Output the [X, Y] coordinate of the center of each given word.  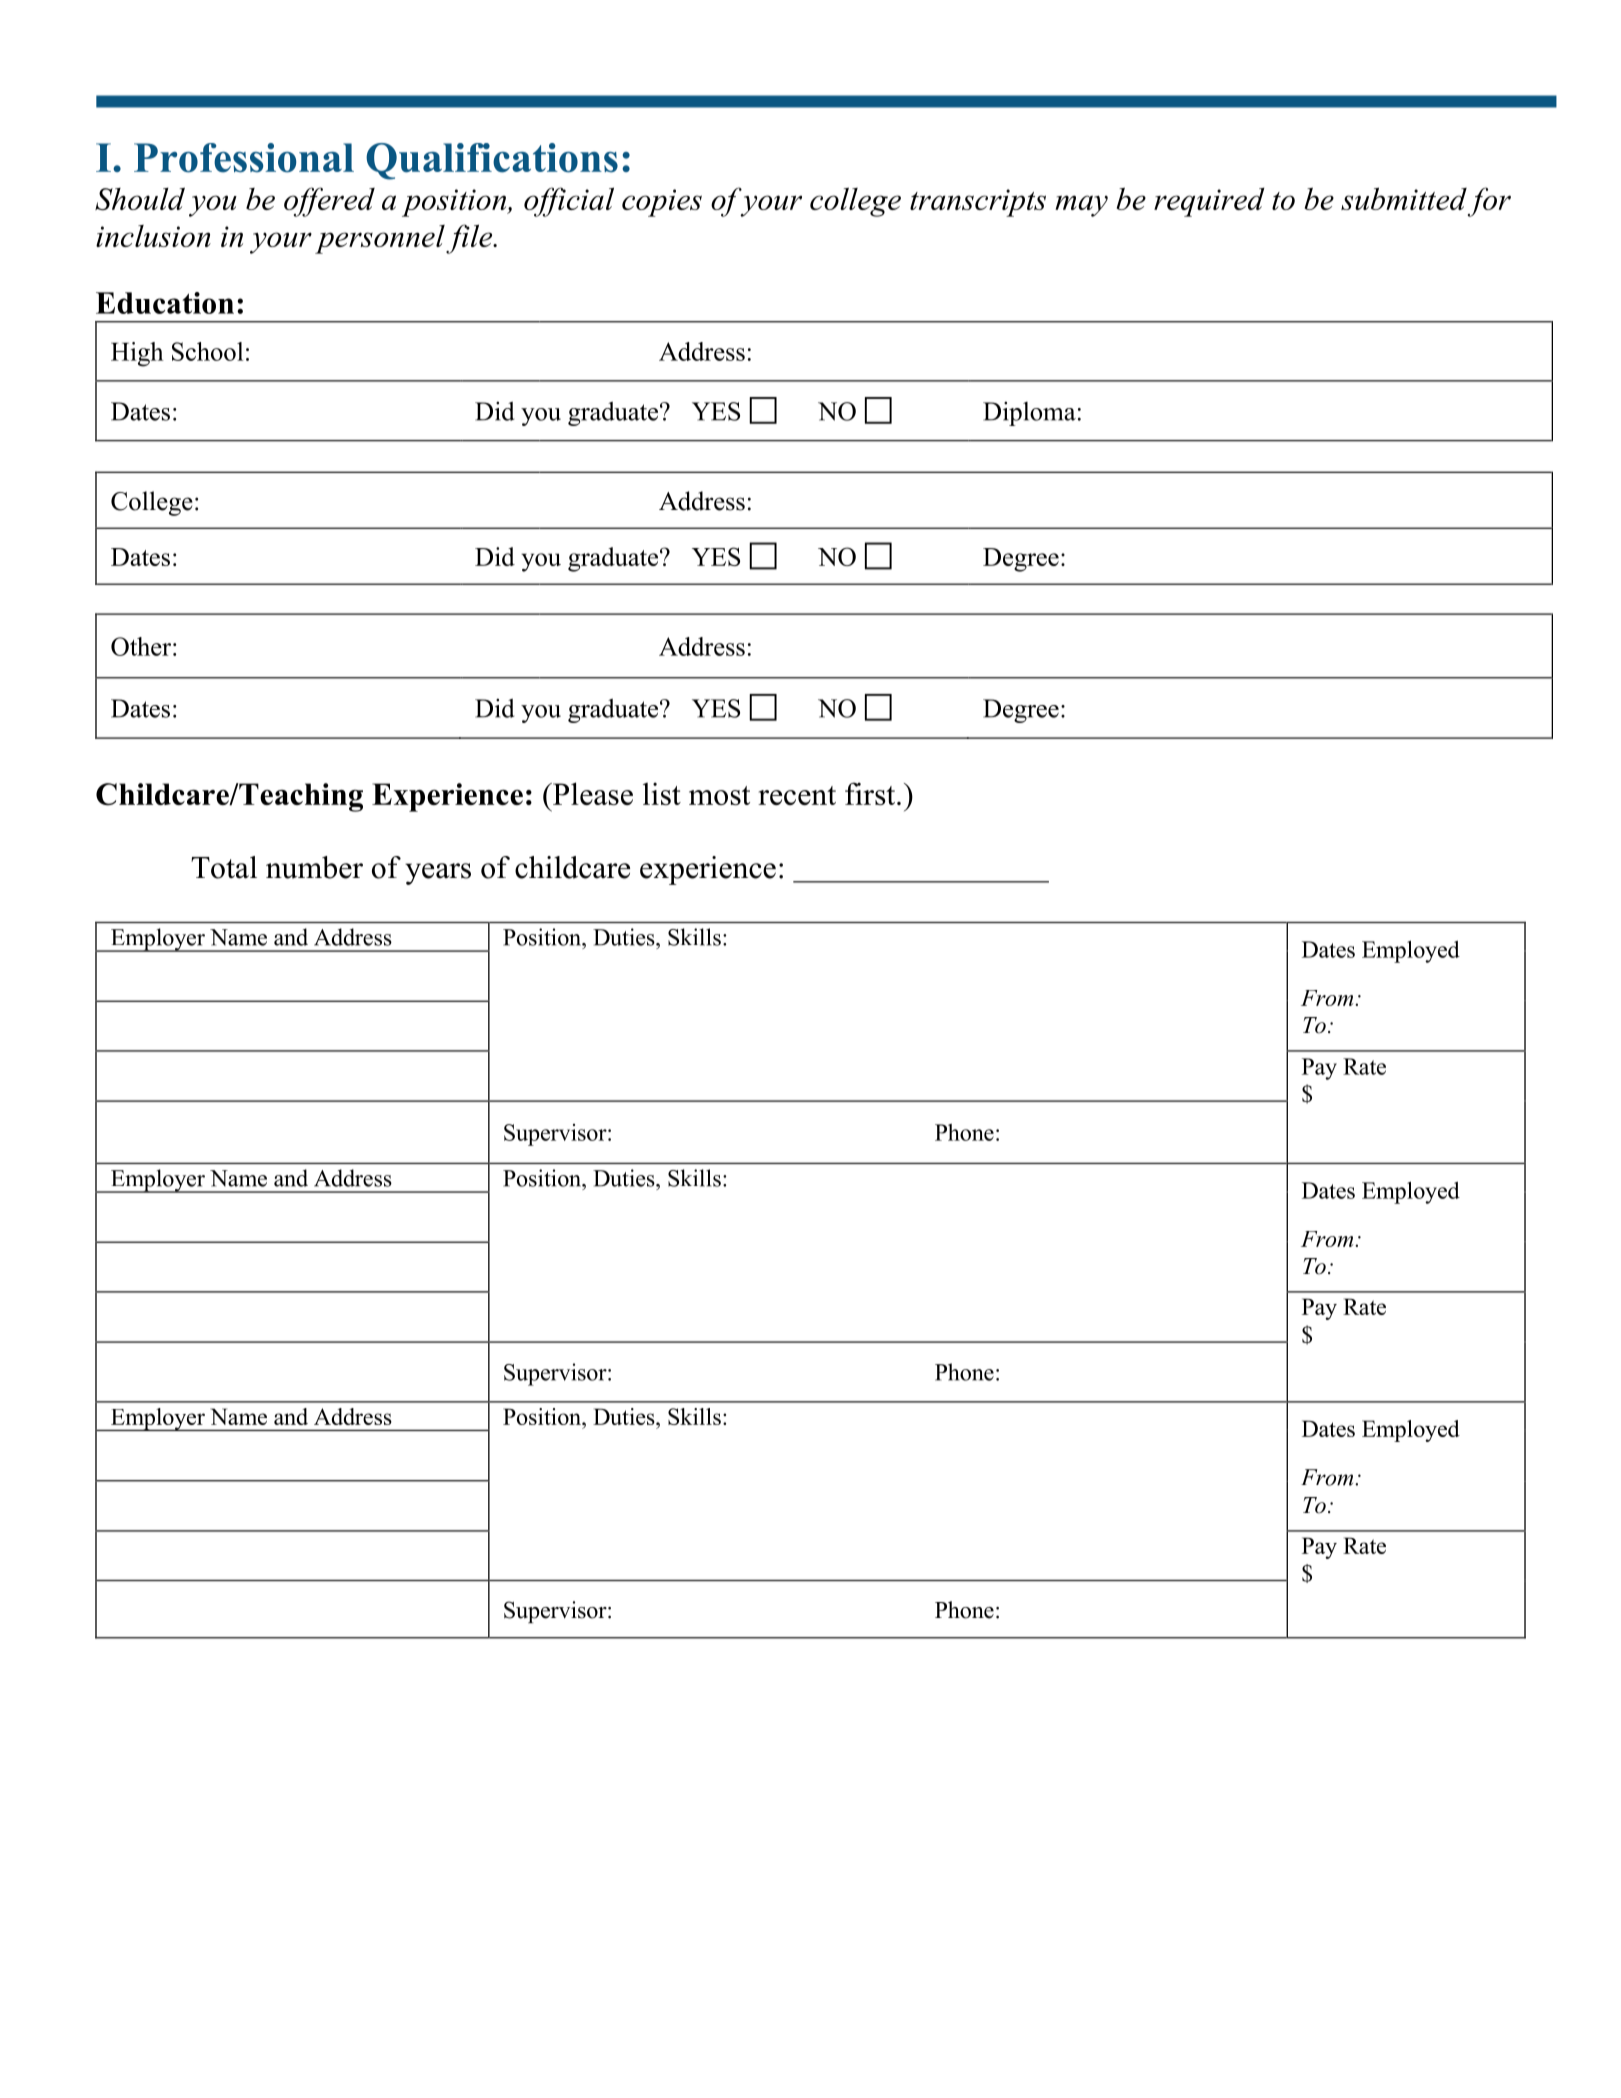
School [207, 351]
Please [592, 793]
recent [797, 795]
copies [662, 203]
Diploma [1029, 413]
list [662, 793]
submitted [1404, 198]
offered [329, 202]
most [719, 795]
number [314, 867]
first [871, 793]
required [1209, 202]
